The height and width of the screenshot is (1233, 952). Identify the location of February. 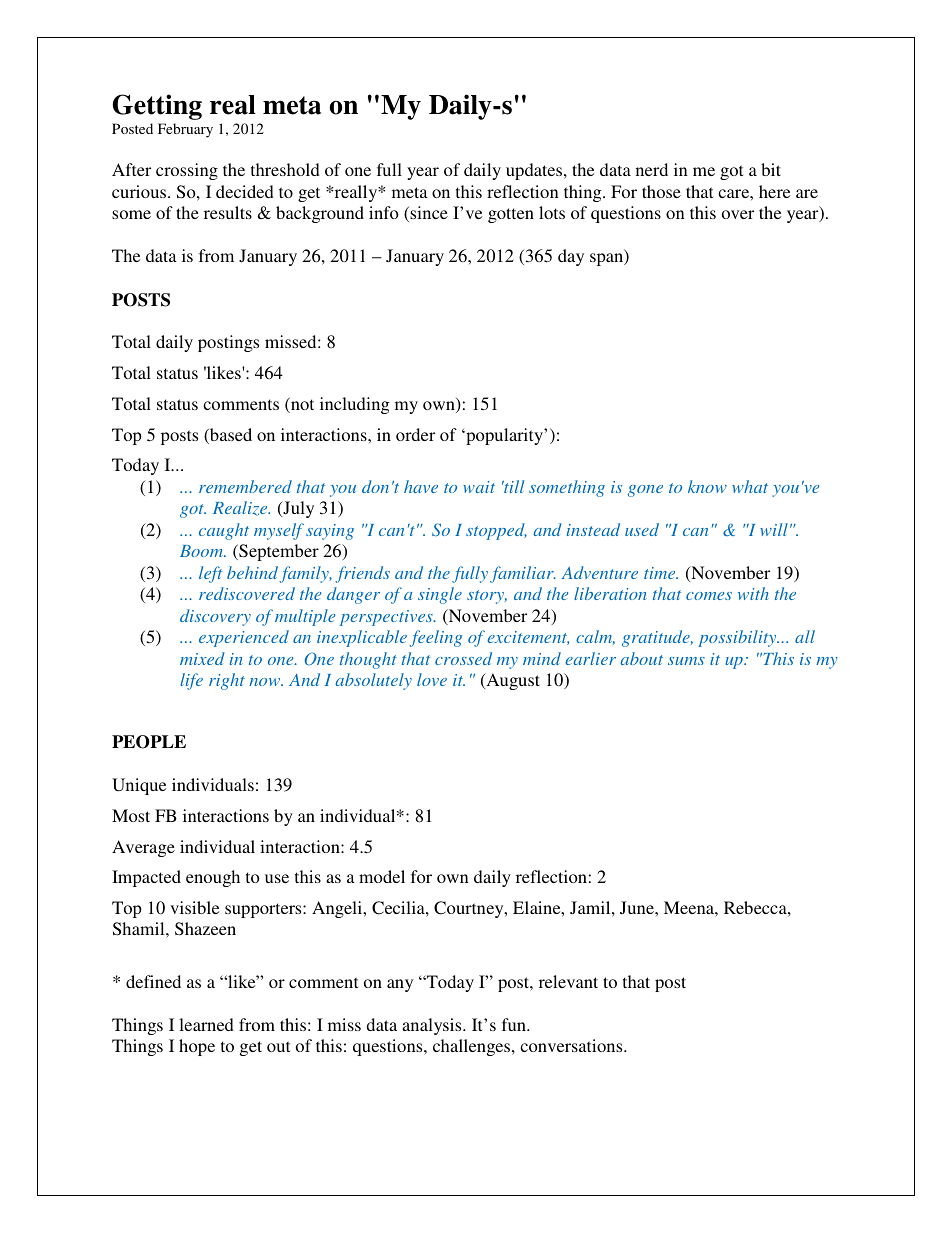
(185, 130).
